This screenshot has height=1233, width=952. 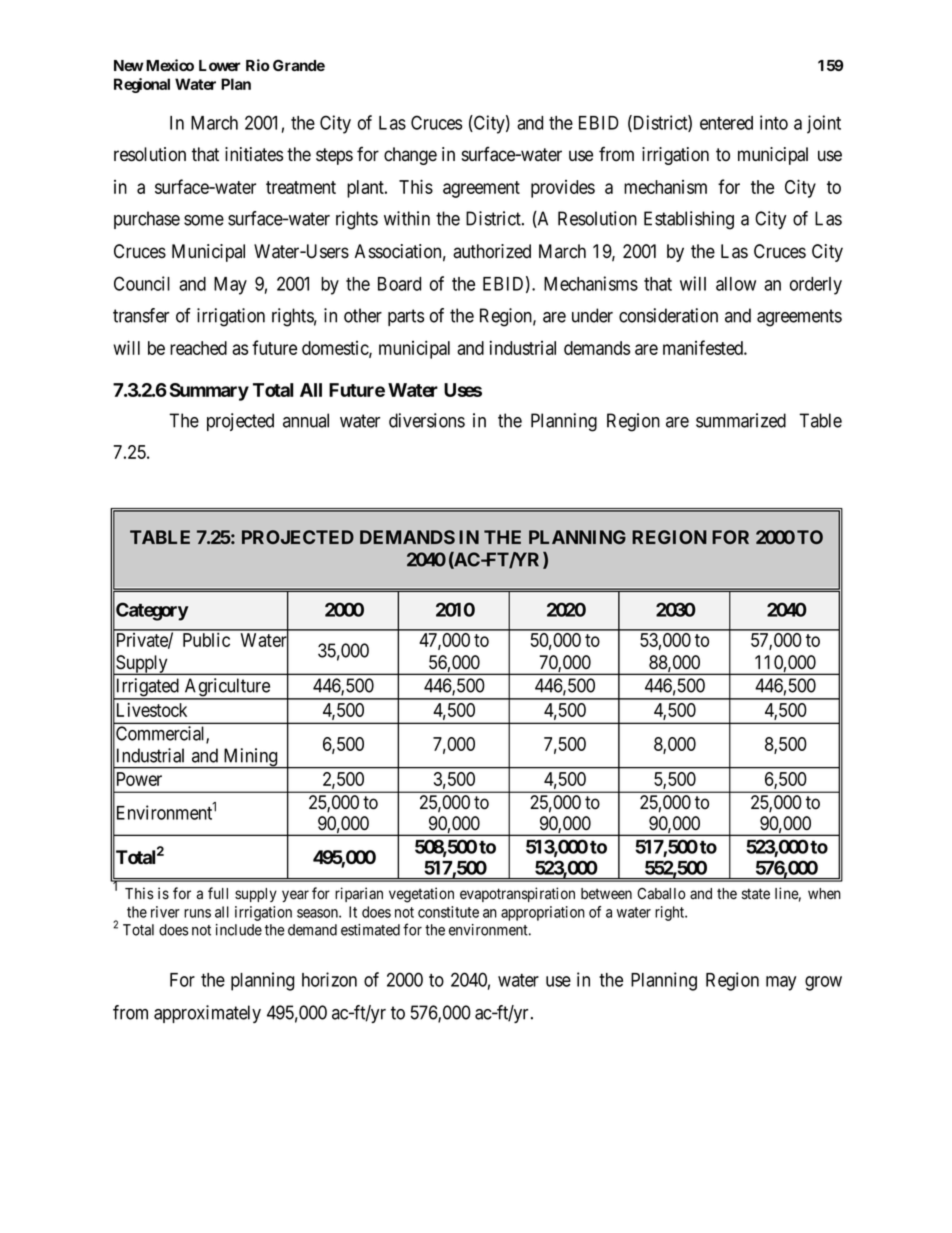 I want to click on entered, so click(x=726, y=123).
